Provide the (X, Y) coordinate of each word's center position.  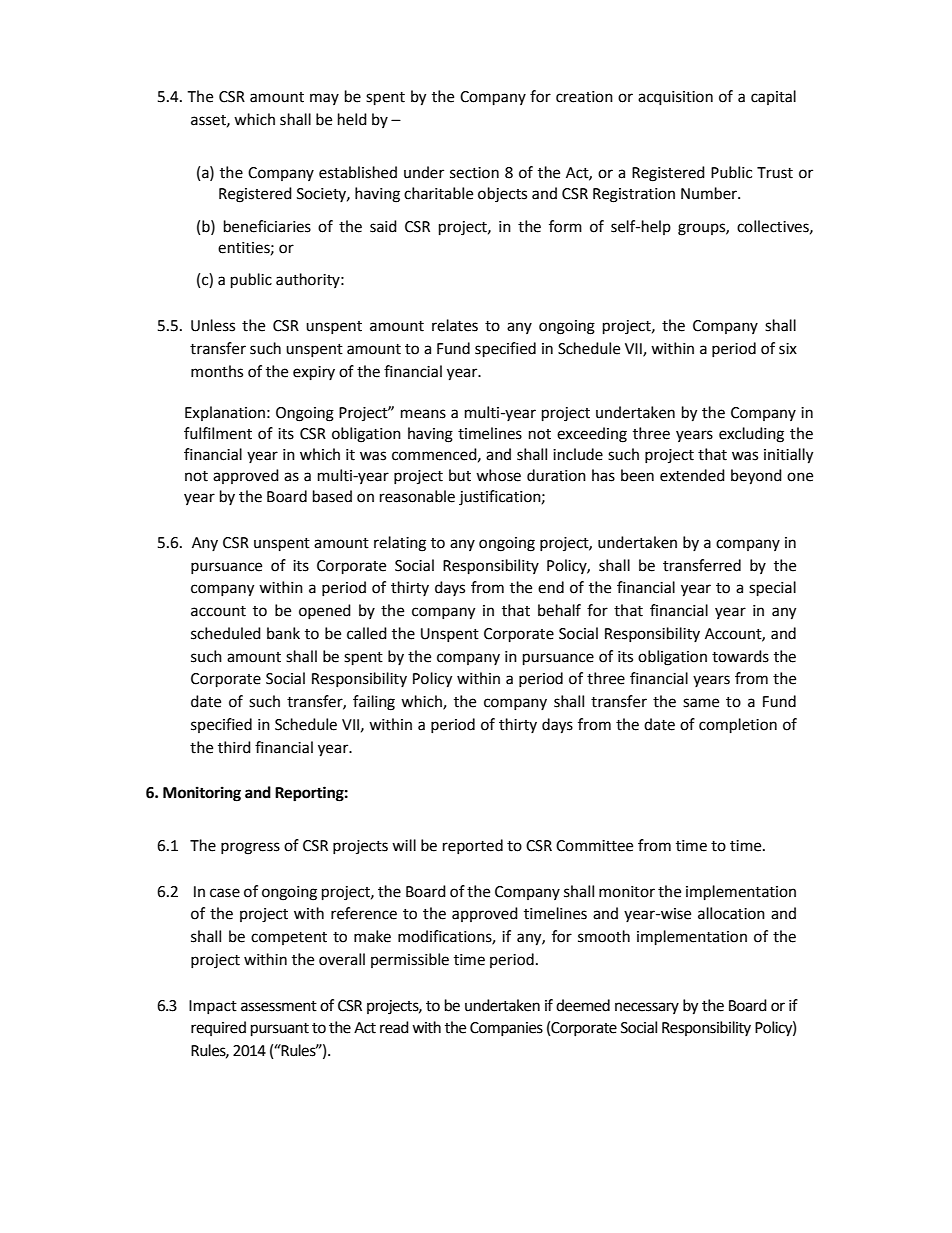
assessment (279, 1006)
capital (773, 97)
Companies (506, 1029)
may (324, 99)
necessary (647, 1008)
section (474, 173)
